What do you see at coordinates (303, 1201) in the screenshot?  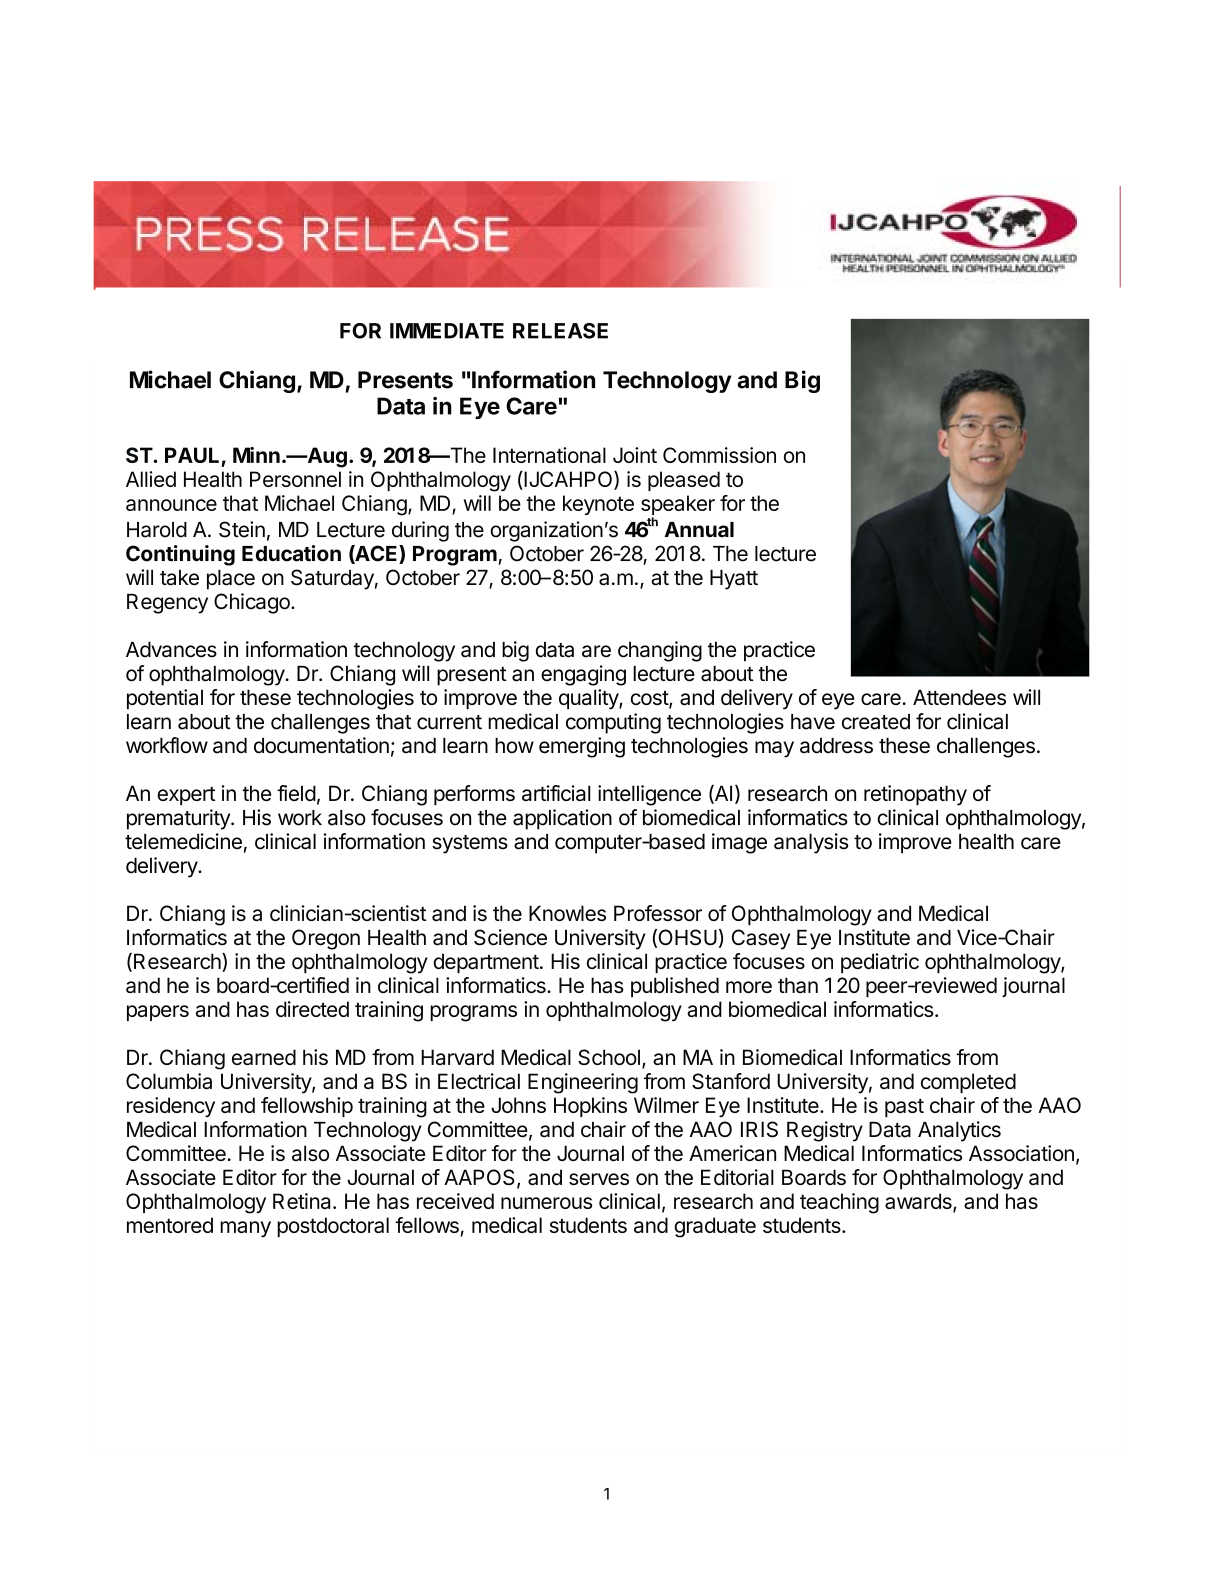 I see `Retina` at bounding box center [303, 1201].
